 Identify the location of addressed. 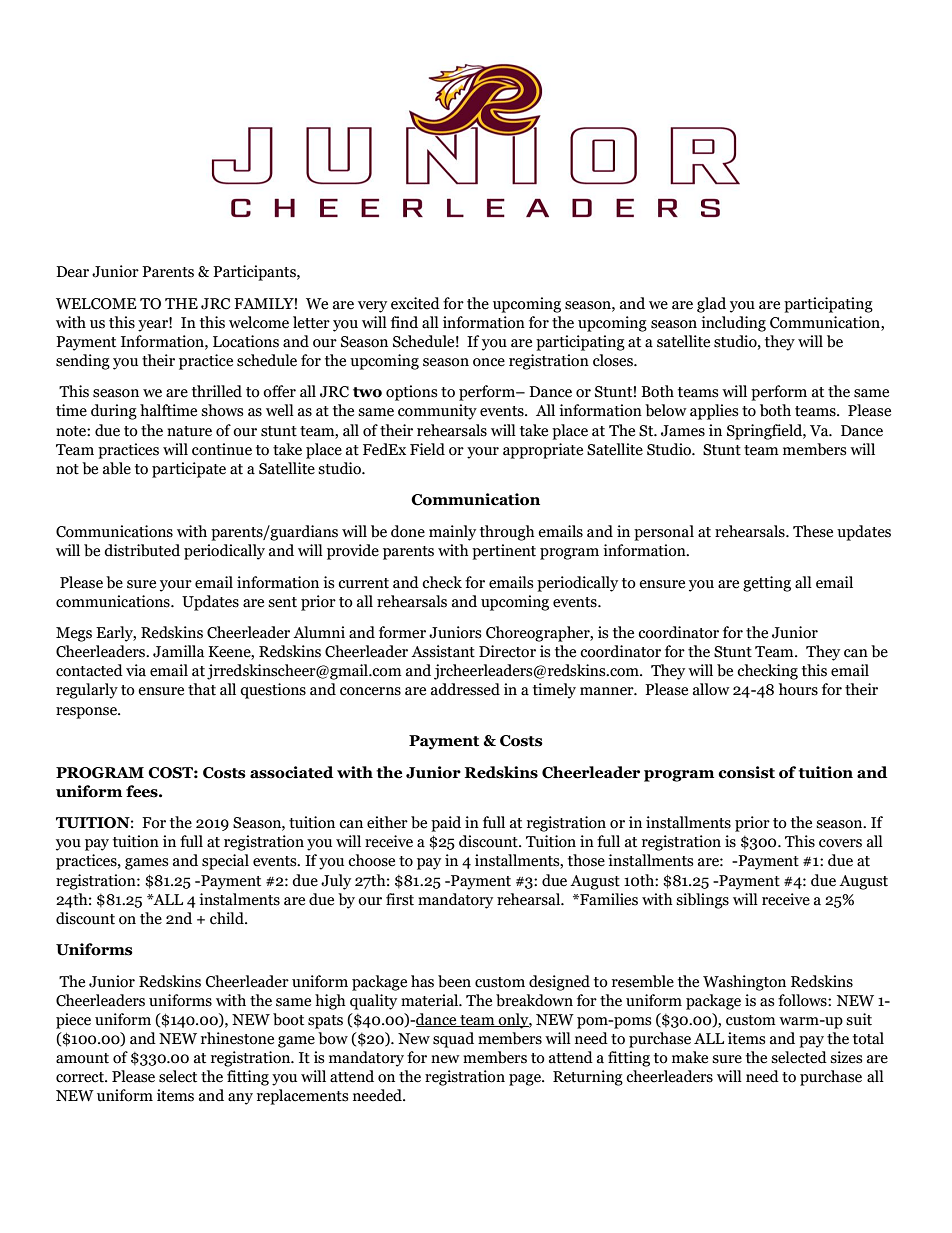
(465, 689).
